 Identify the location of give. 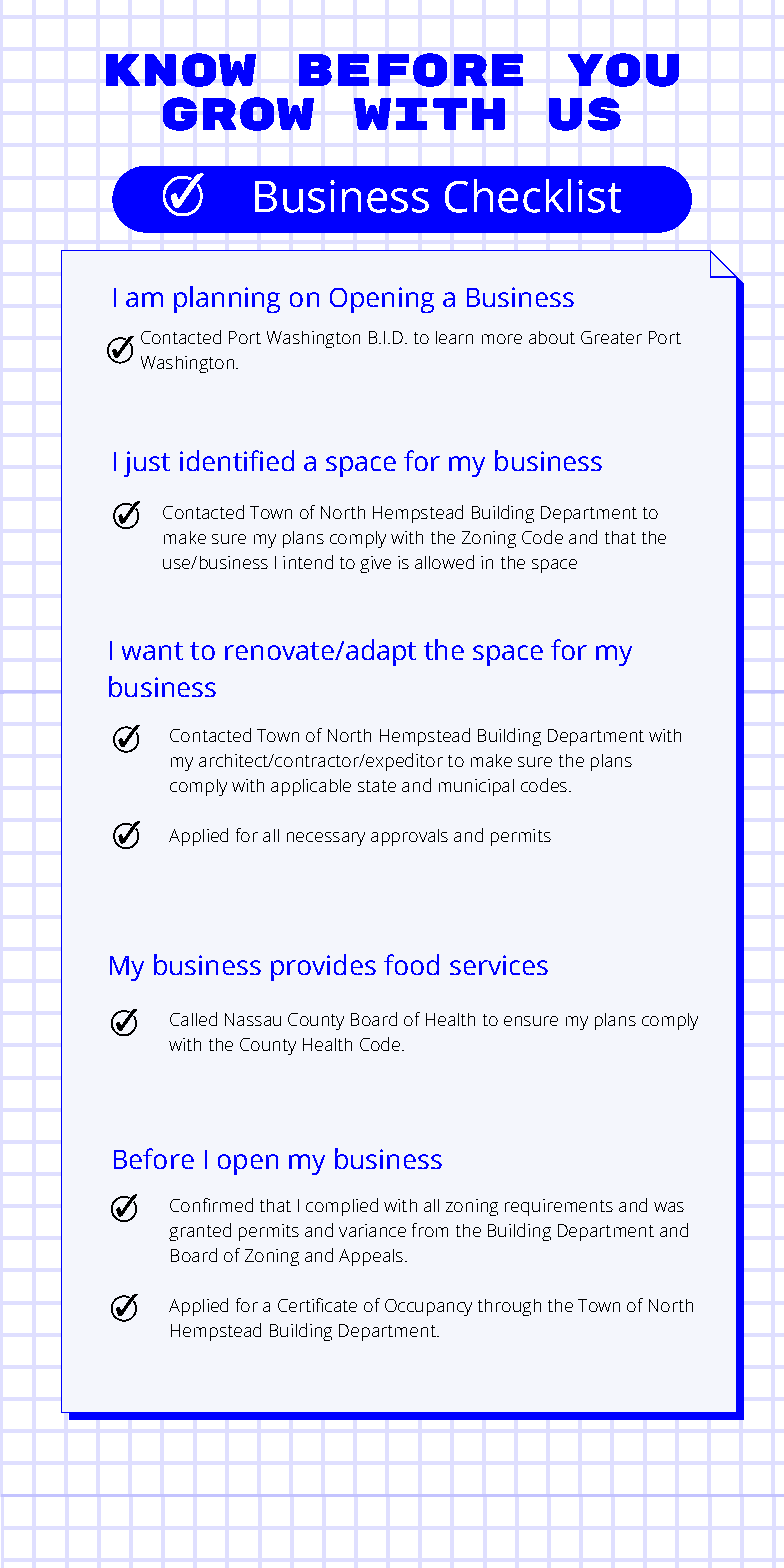
(375, 564).
